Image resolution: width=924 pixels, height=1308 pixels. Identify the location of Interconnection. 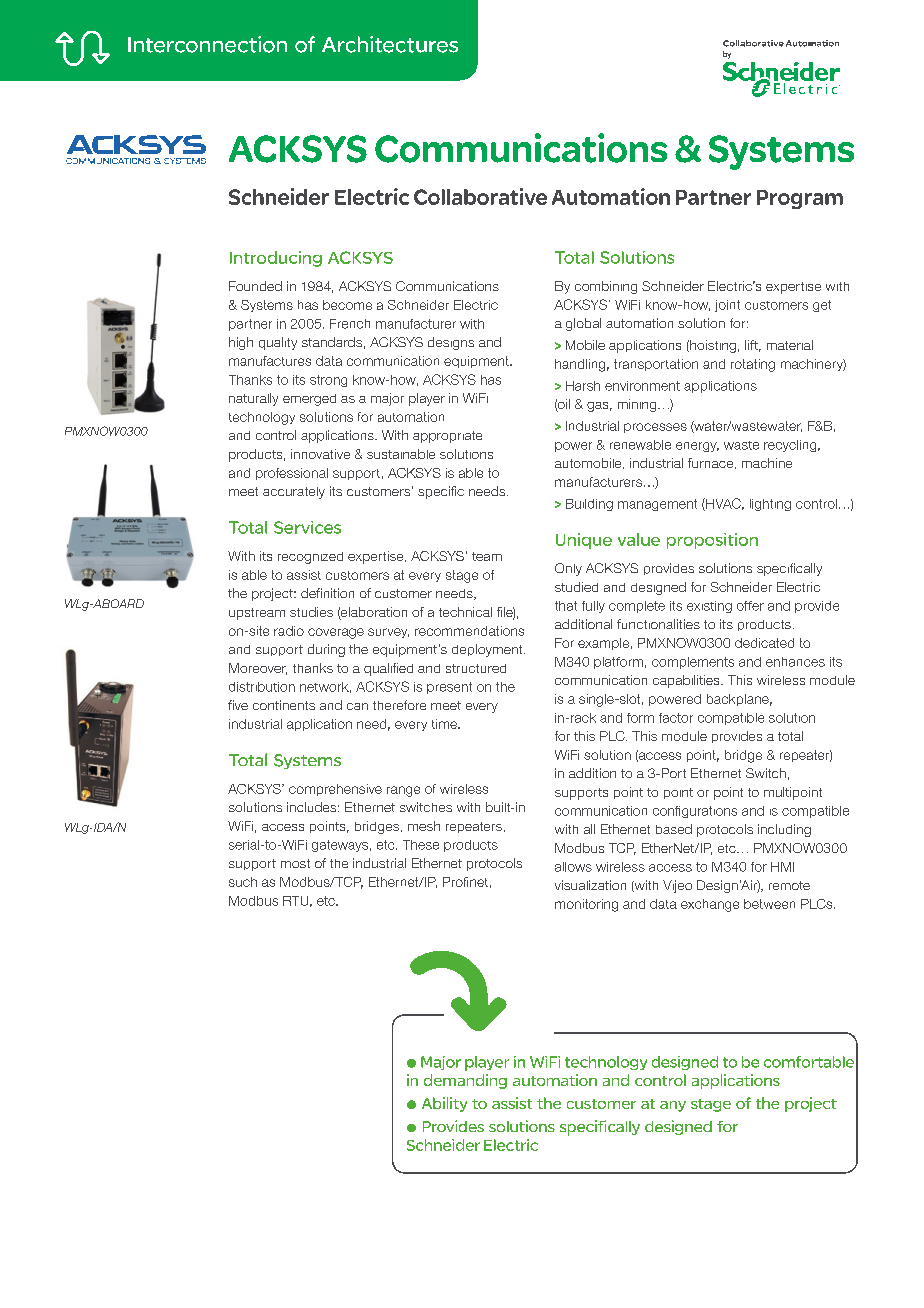
(207, 44).
